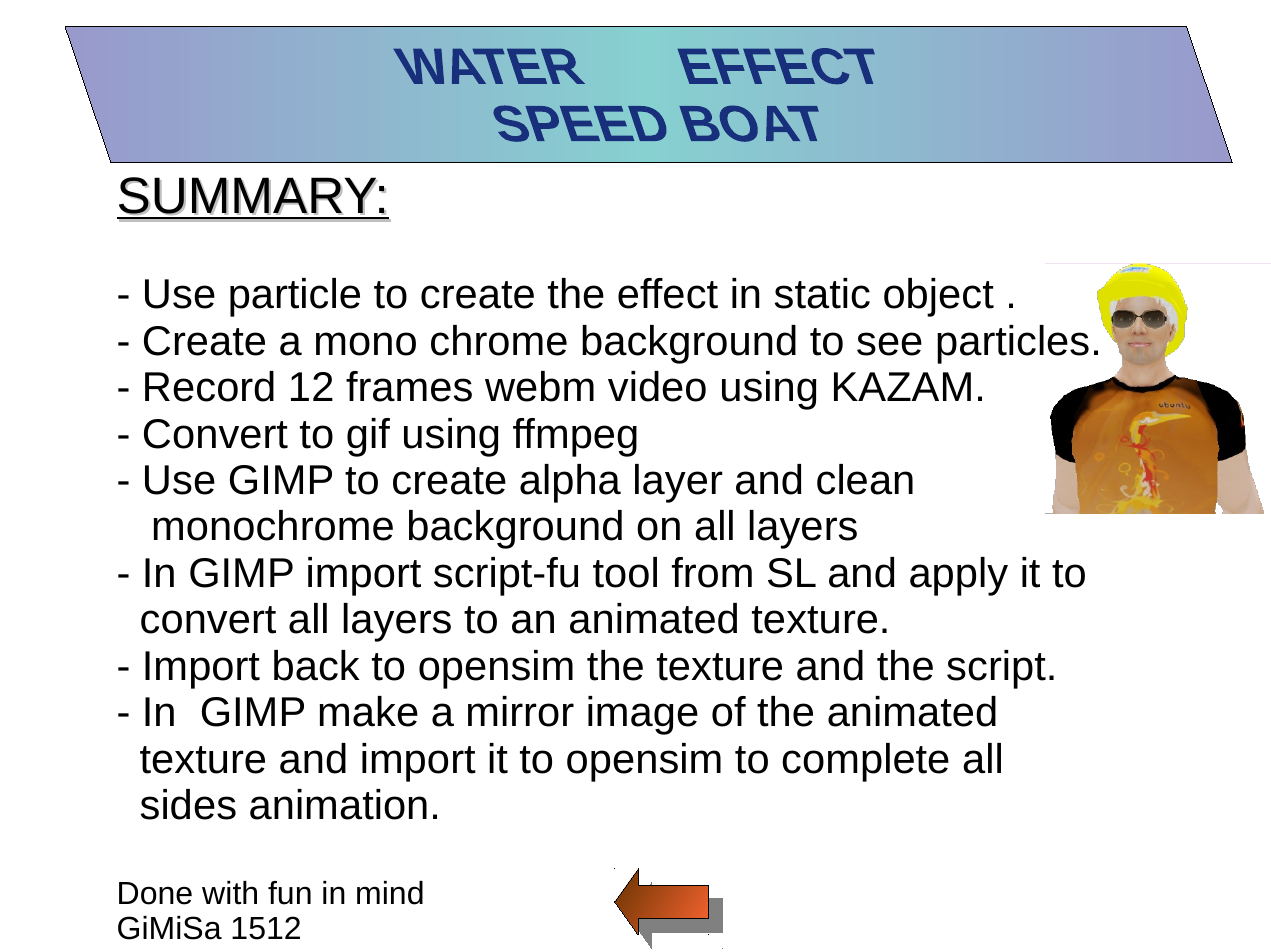 The image size is (1271, 952). I want to click on gif, so click(368, 437).
